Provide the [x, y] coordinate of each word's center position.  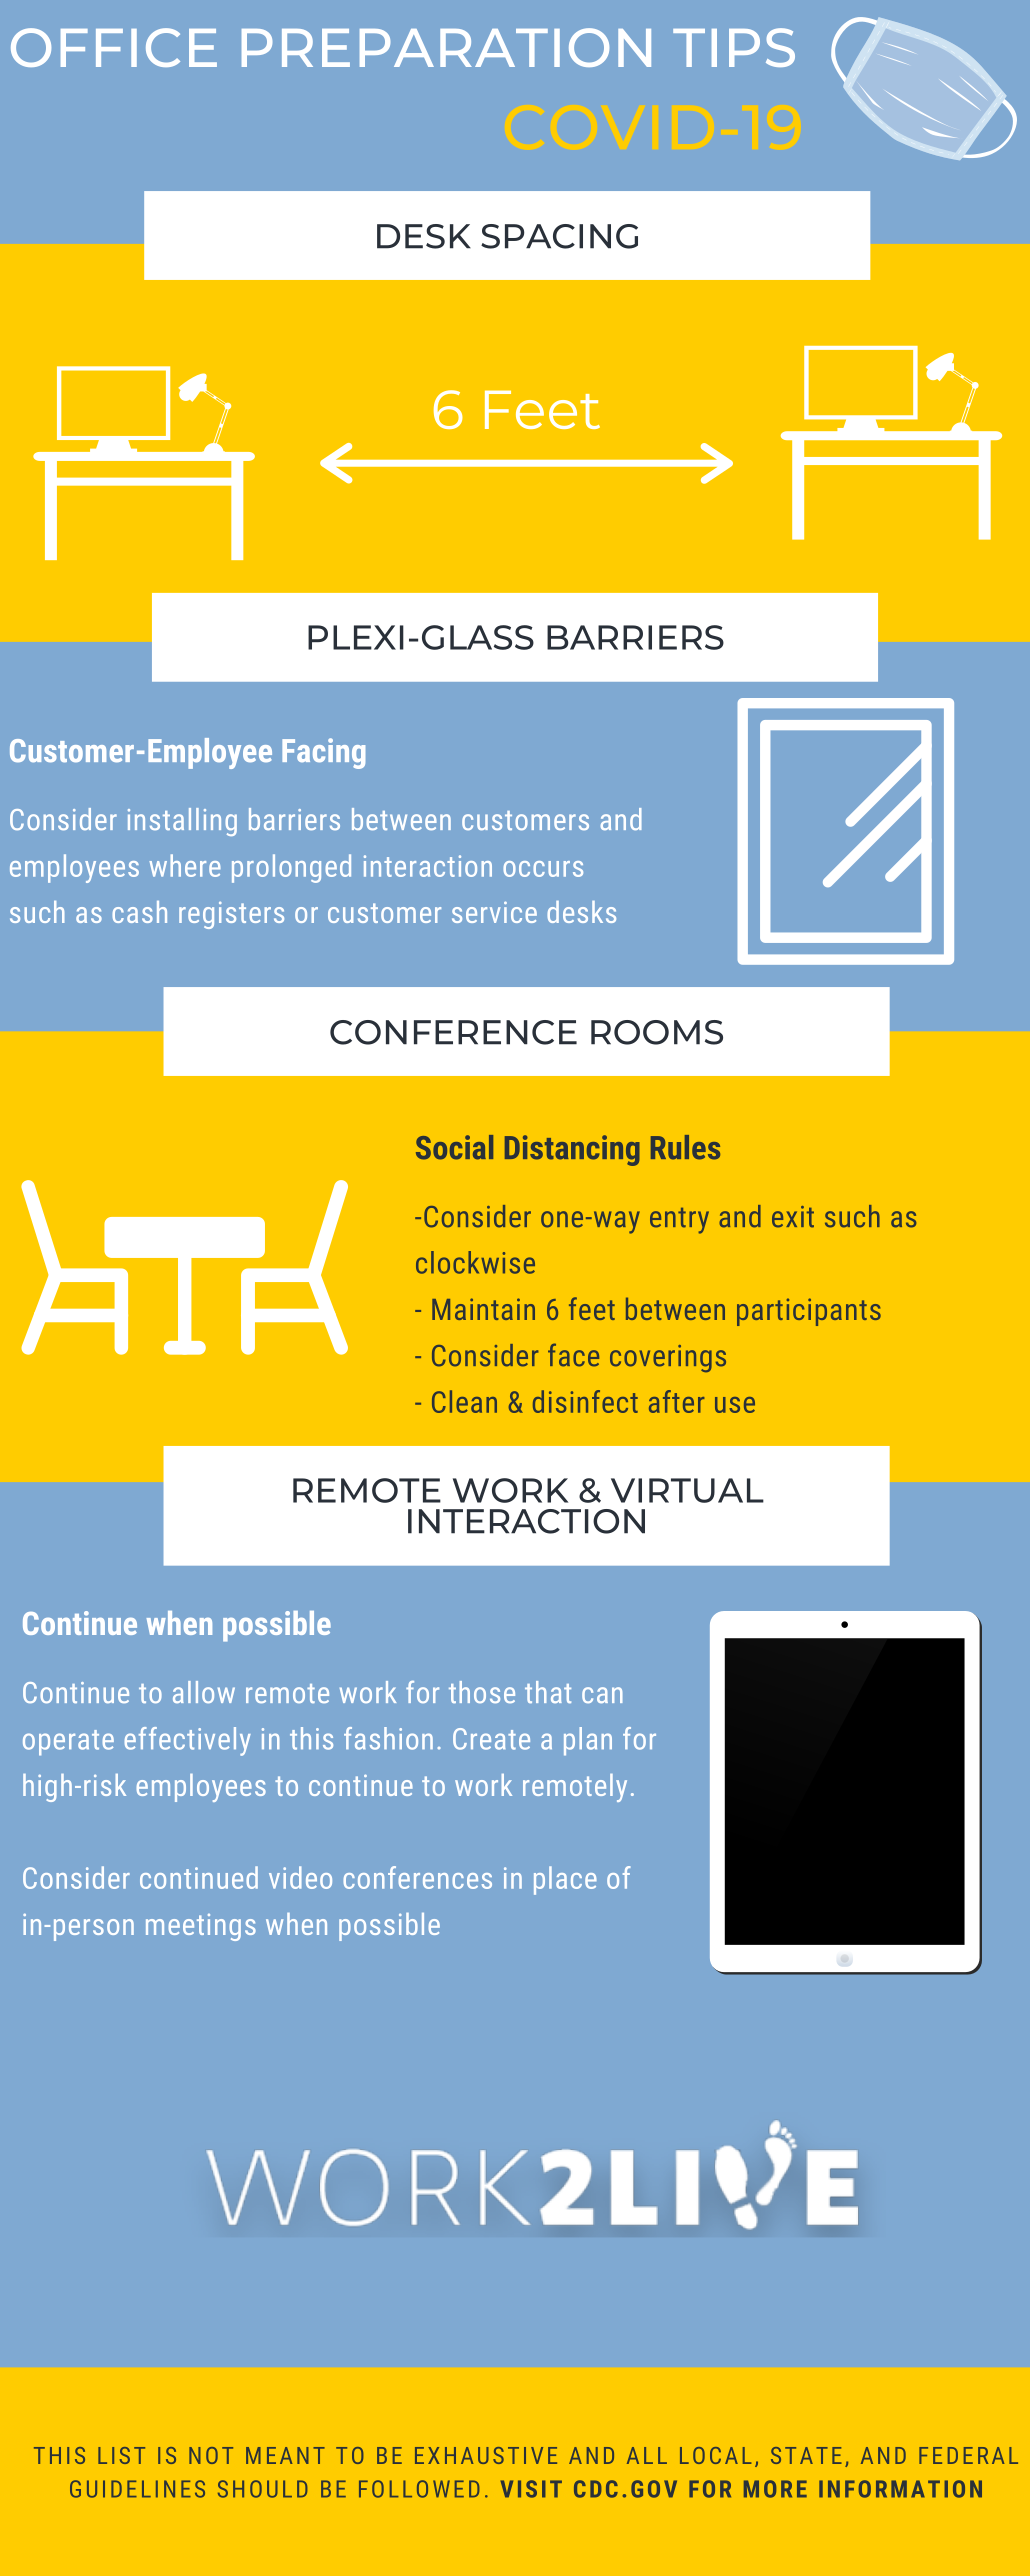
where [185, 865]
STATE [806, 2455]
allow [204, 1692]
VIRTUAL [687, 1490]
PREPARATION [446, 47]
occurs [543, 869]
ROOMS [657, 1032]
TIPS [734, 47]
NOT [211, 2455]
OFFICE [114, 47]
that [548, 1692]
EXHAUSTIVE [486, 2455]
